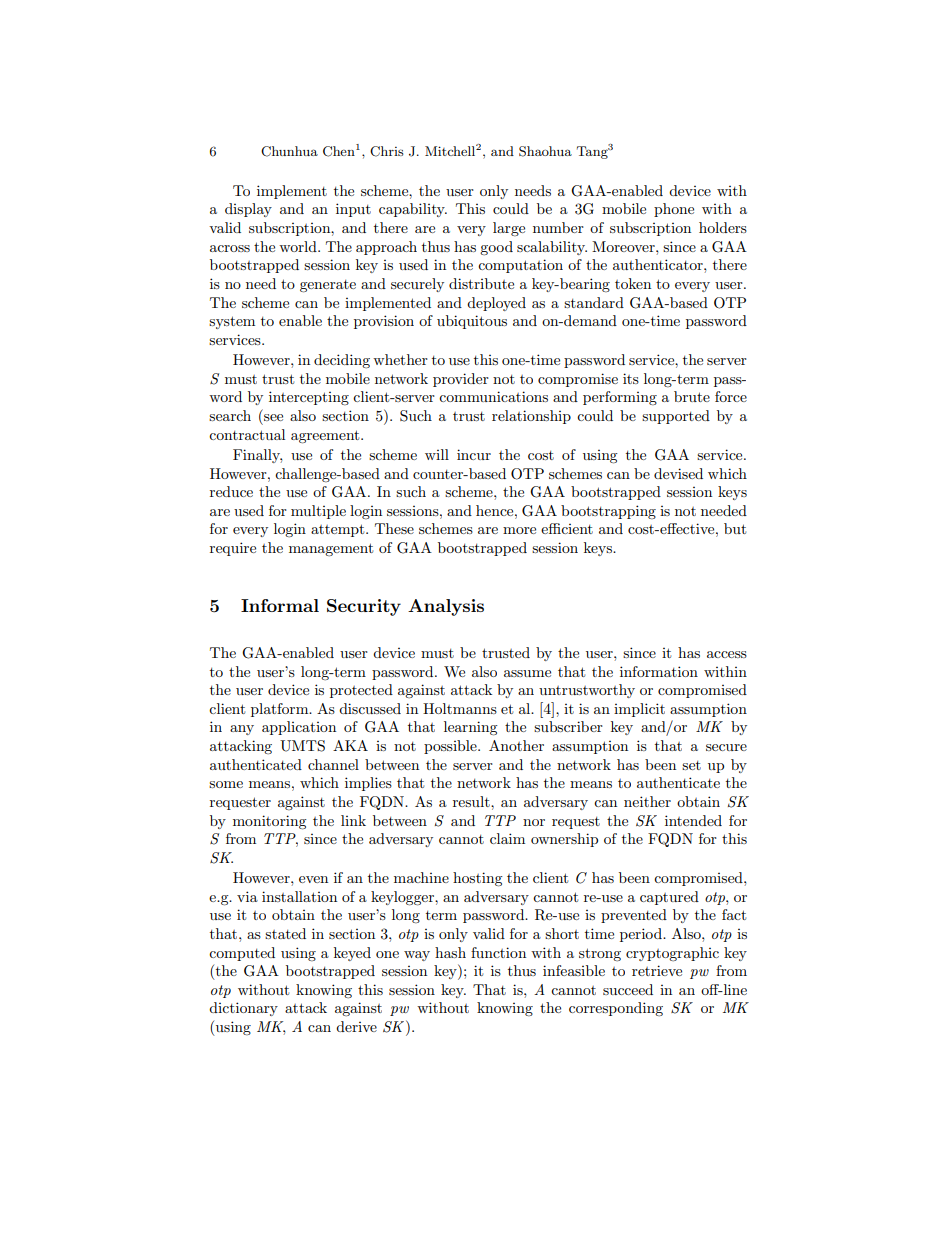 The width and height of the document is (952, 1233). What do you see at coordinates (498, 952) in the document?
I see `function` at bounding box center [498, 952].
